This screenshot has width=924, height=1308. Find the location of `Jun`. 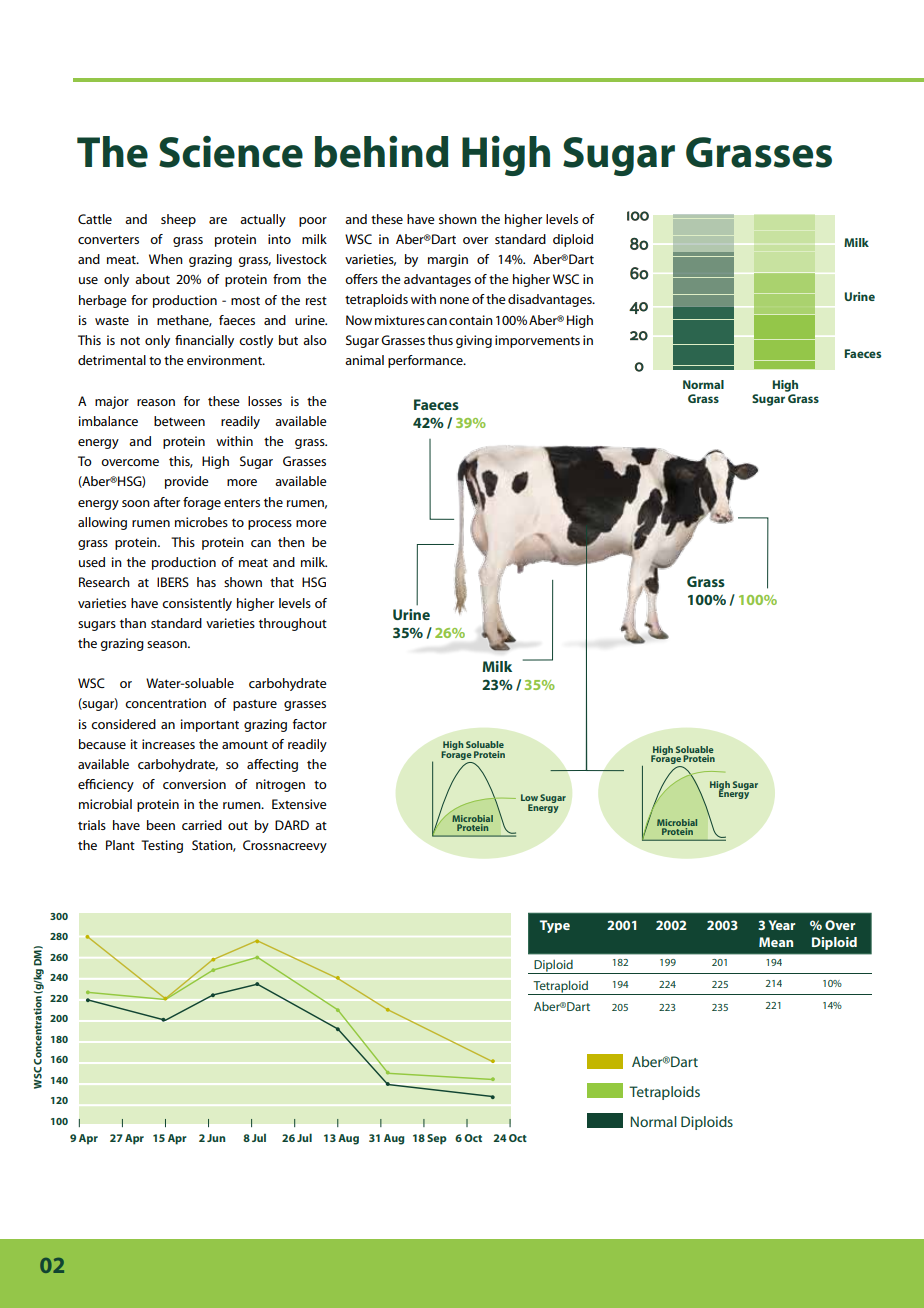

Jun is located at coordinates (216, 1138).
